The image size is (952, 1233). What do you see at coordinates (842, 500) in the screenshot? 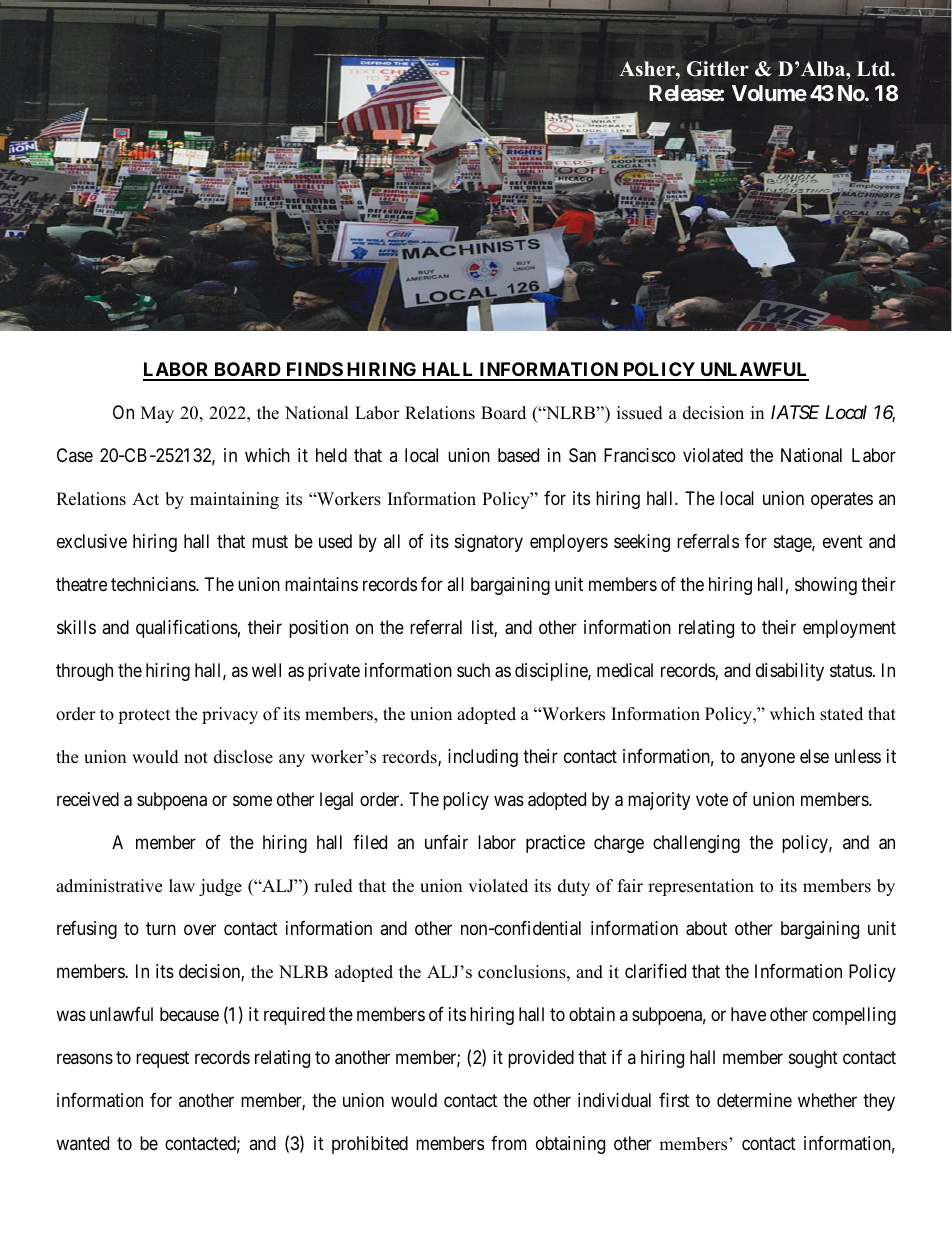
I see `operates` at bounding box center [842, 500].
